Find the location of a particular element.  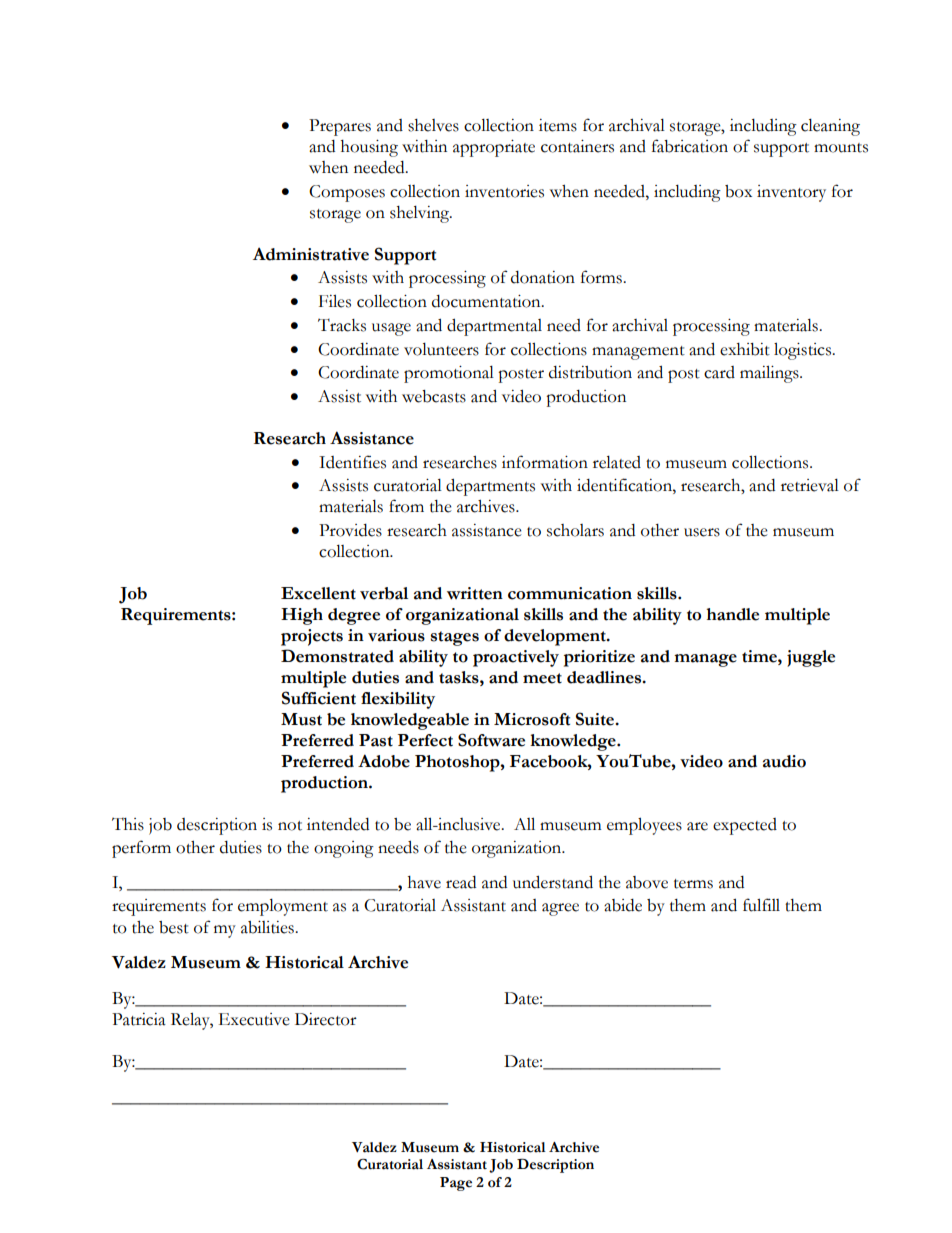

fulfill is located at coordinates (761, 905).
